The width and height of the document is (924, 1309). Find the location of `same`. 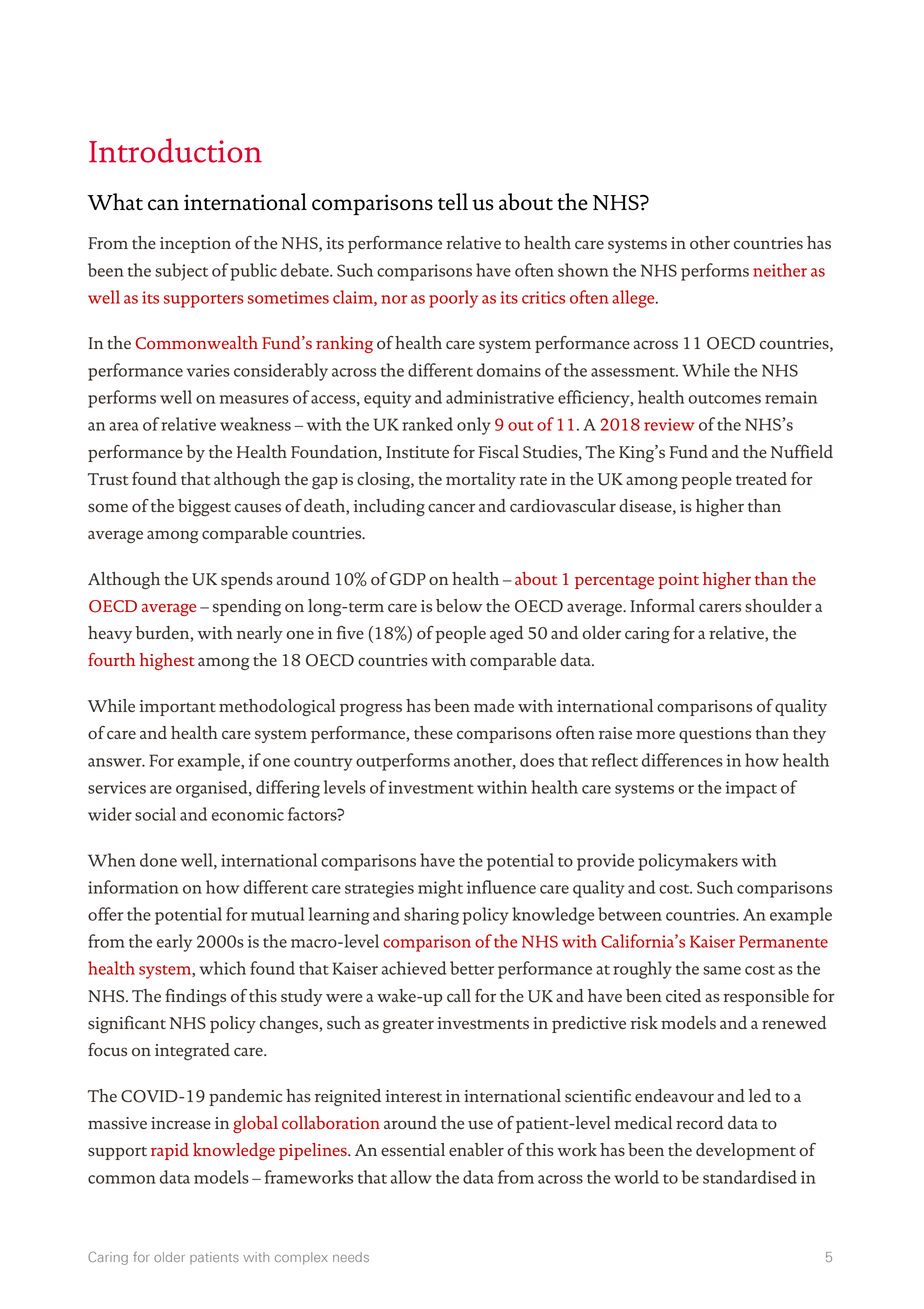

same is located at coordinates (722, 970).
